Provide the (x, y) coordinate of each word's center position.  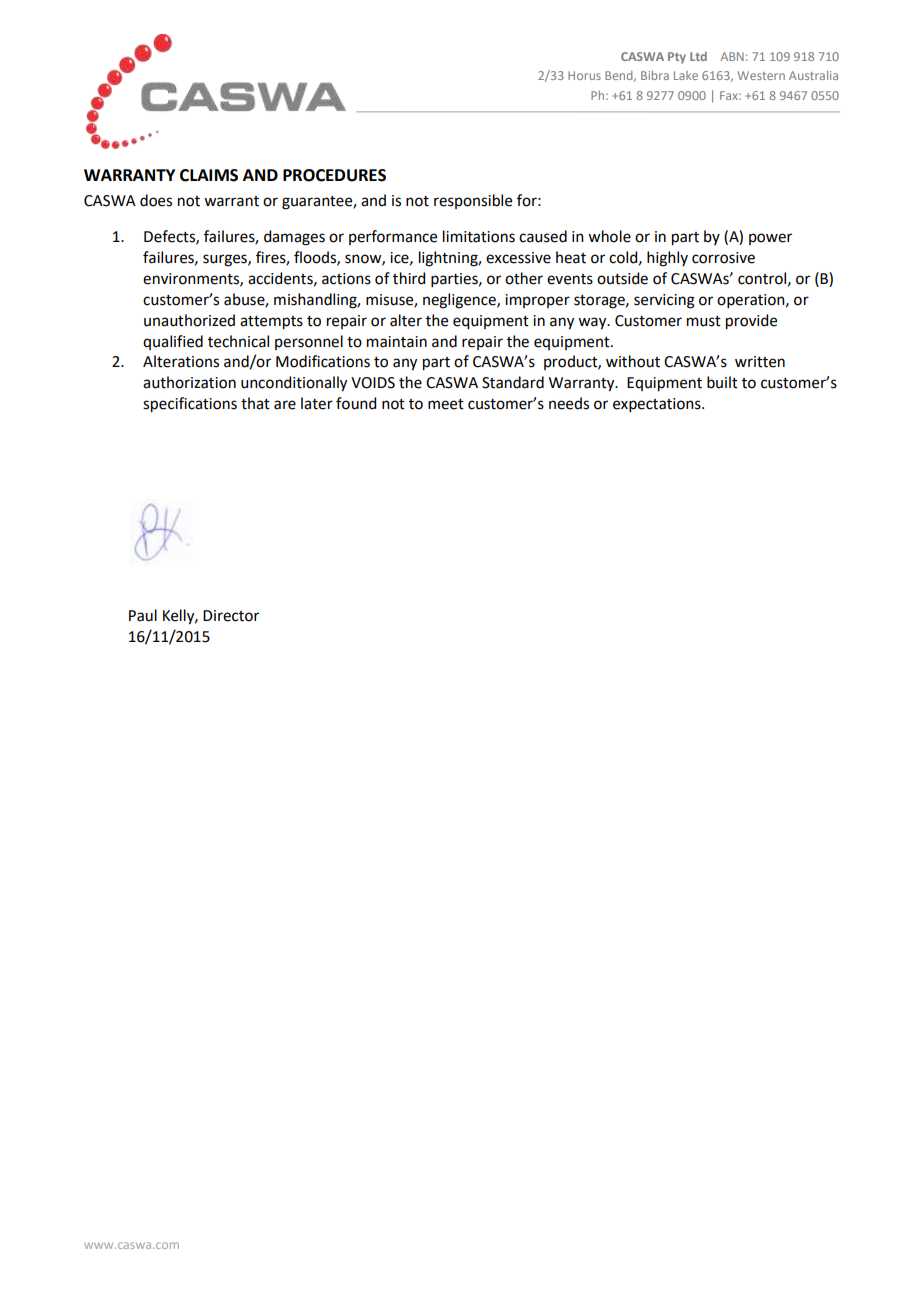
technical (238, 341)
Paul (143, 615)
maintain (397, 342)
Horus (584, 75)
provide (751, 322)
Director (231, 616)
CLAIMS (209, 175)
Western (761, 75)
